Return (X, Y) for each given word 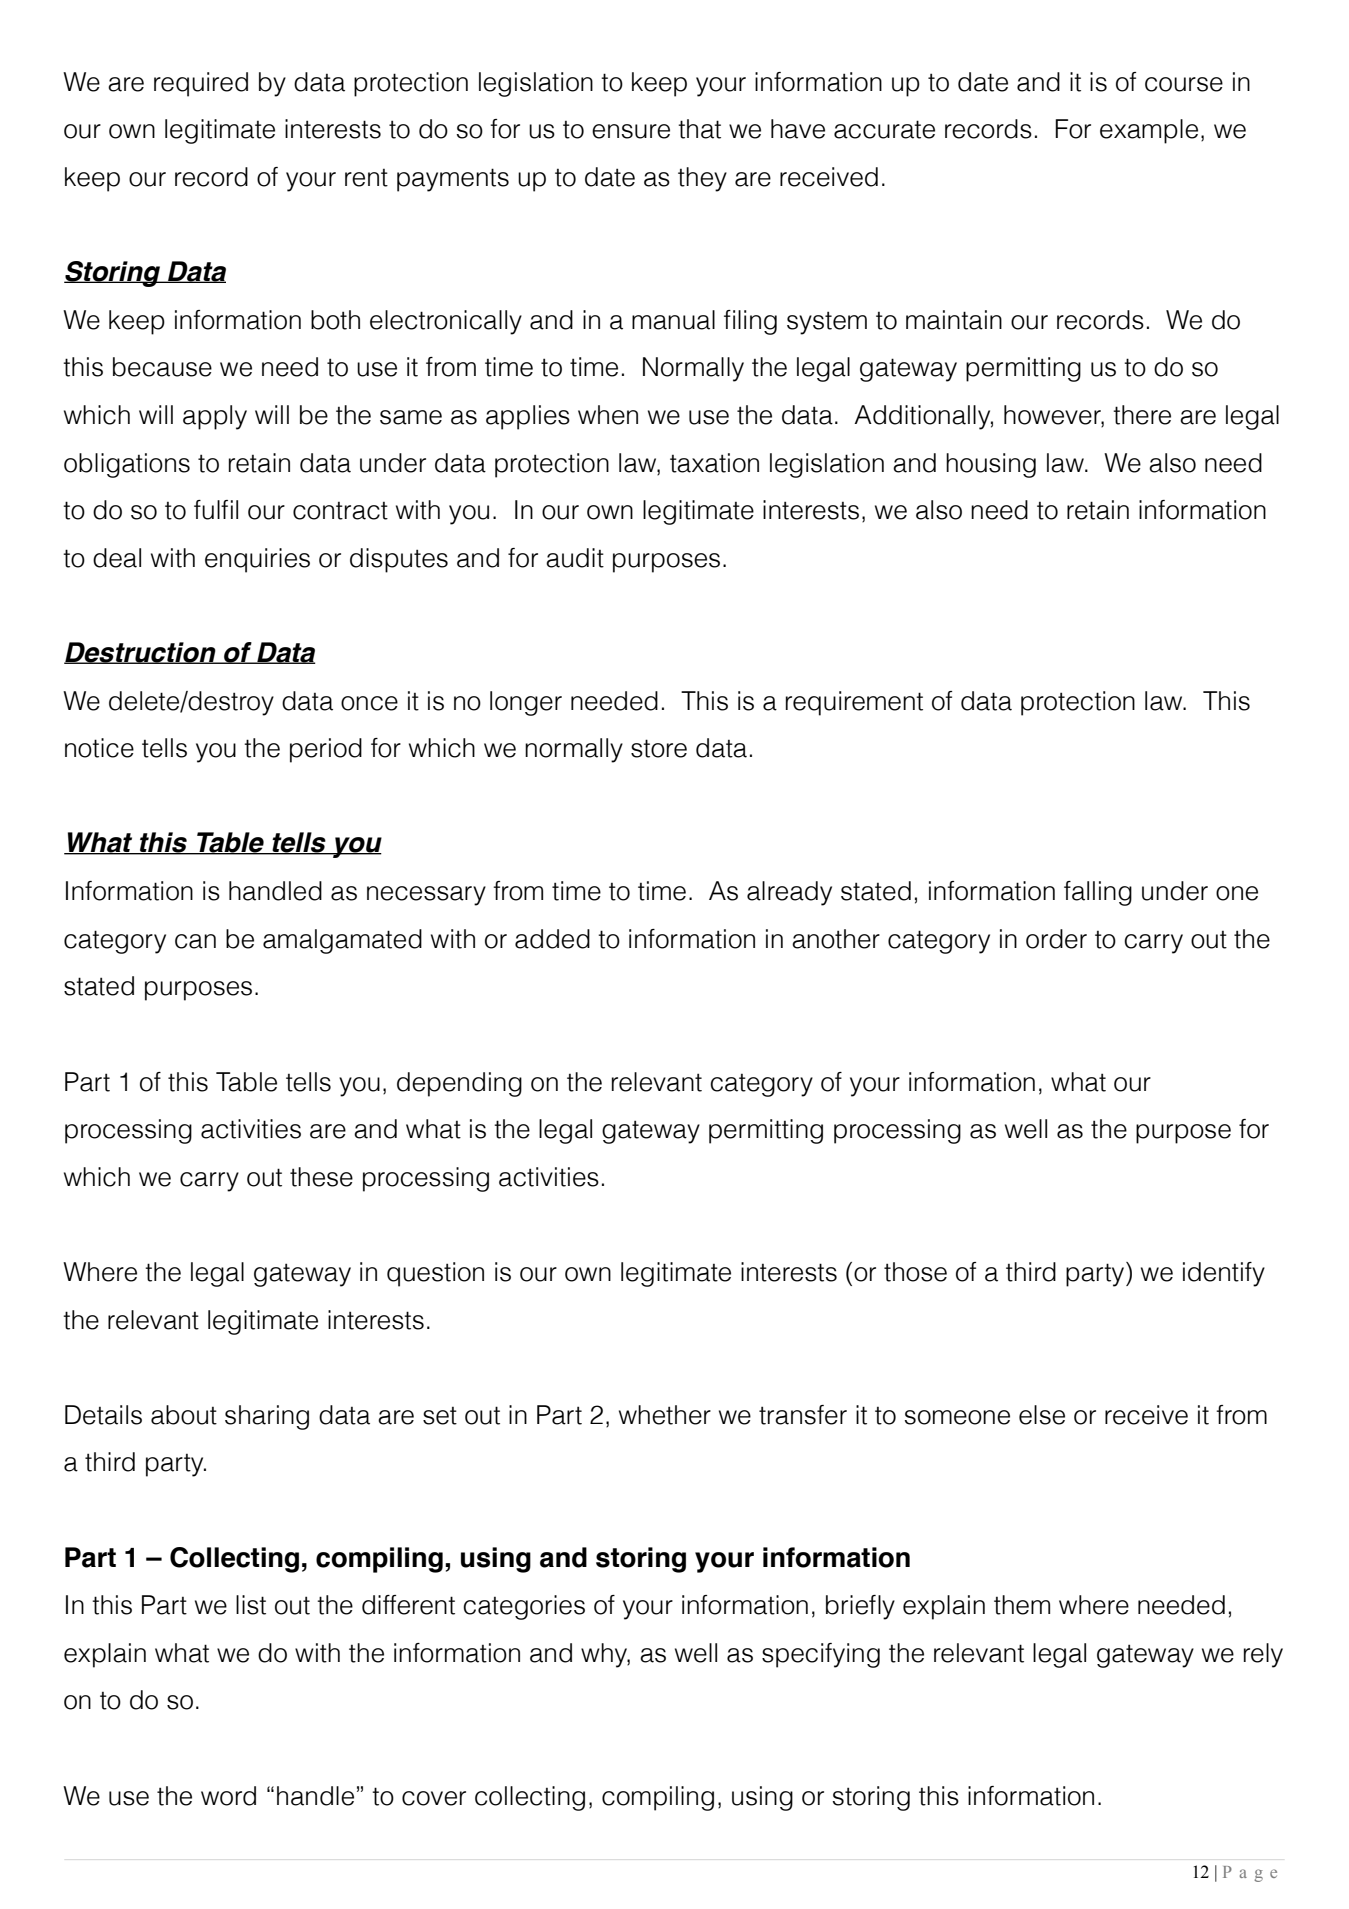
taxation (714, 463)
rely (1263, 1655)
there (1142, 415)
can (195, 941)
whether (665, 1415)
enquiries (257, 560)
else (1042, 1415)
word (228, 1796)
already (789, 893)
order (1056, 939)
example (1149, 131)
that (699, 129)
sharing (267, 1417)
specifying (821, 1655)
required (201, 84)
